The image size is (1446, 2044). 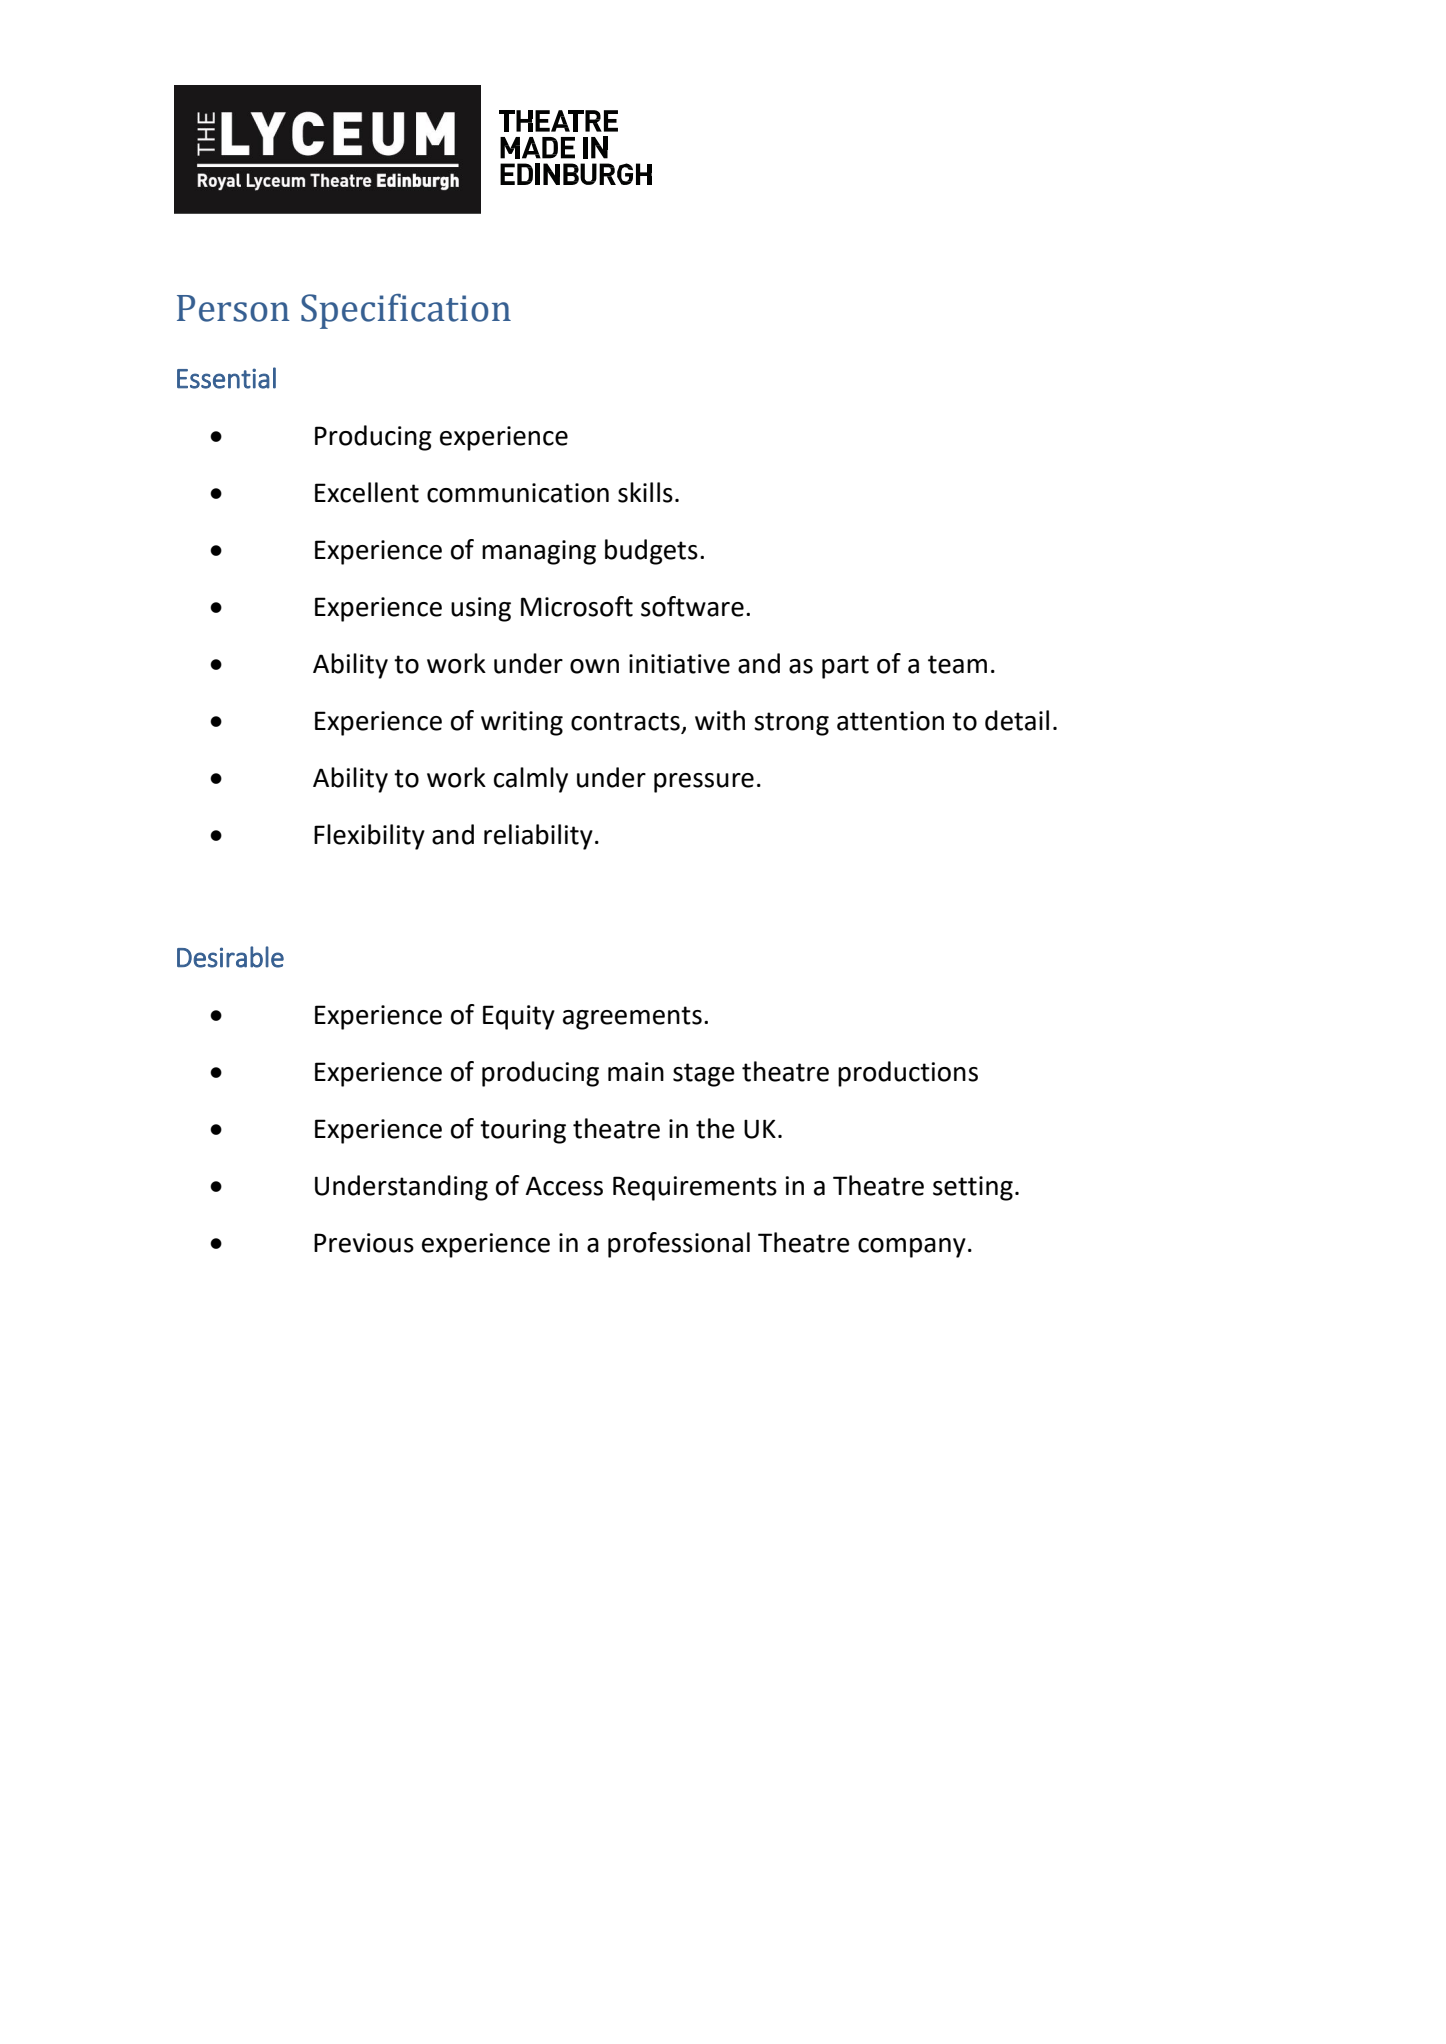 What do you see at coordinates (406, 311) in the page?
I see `Specification` at bounding box center [406, 311].
